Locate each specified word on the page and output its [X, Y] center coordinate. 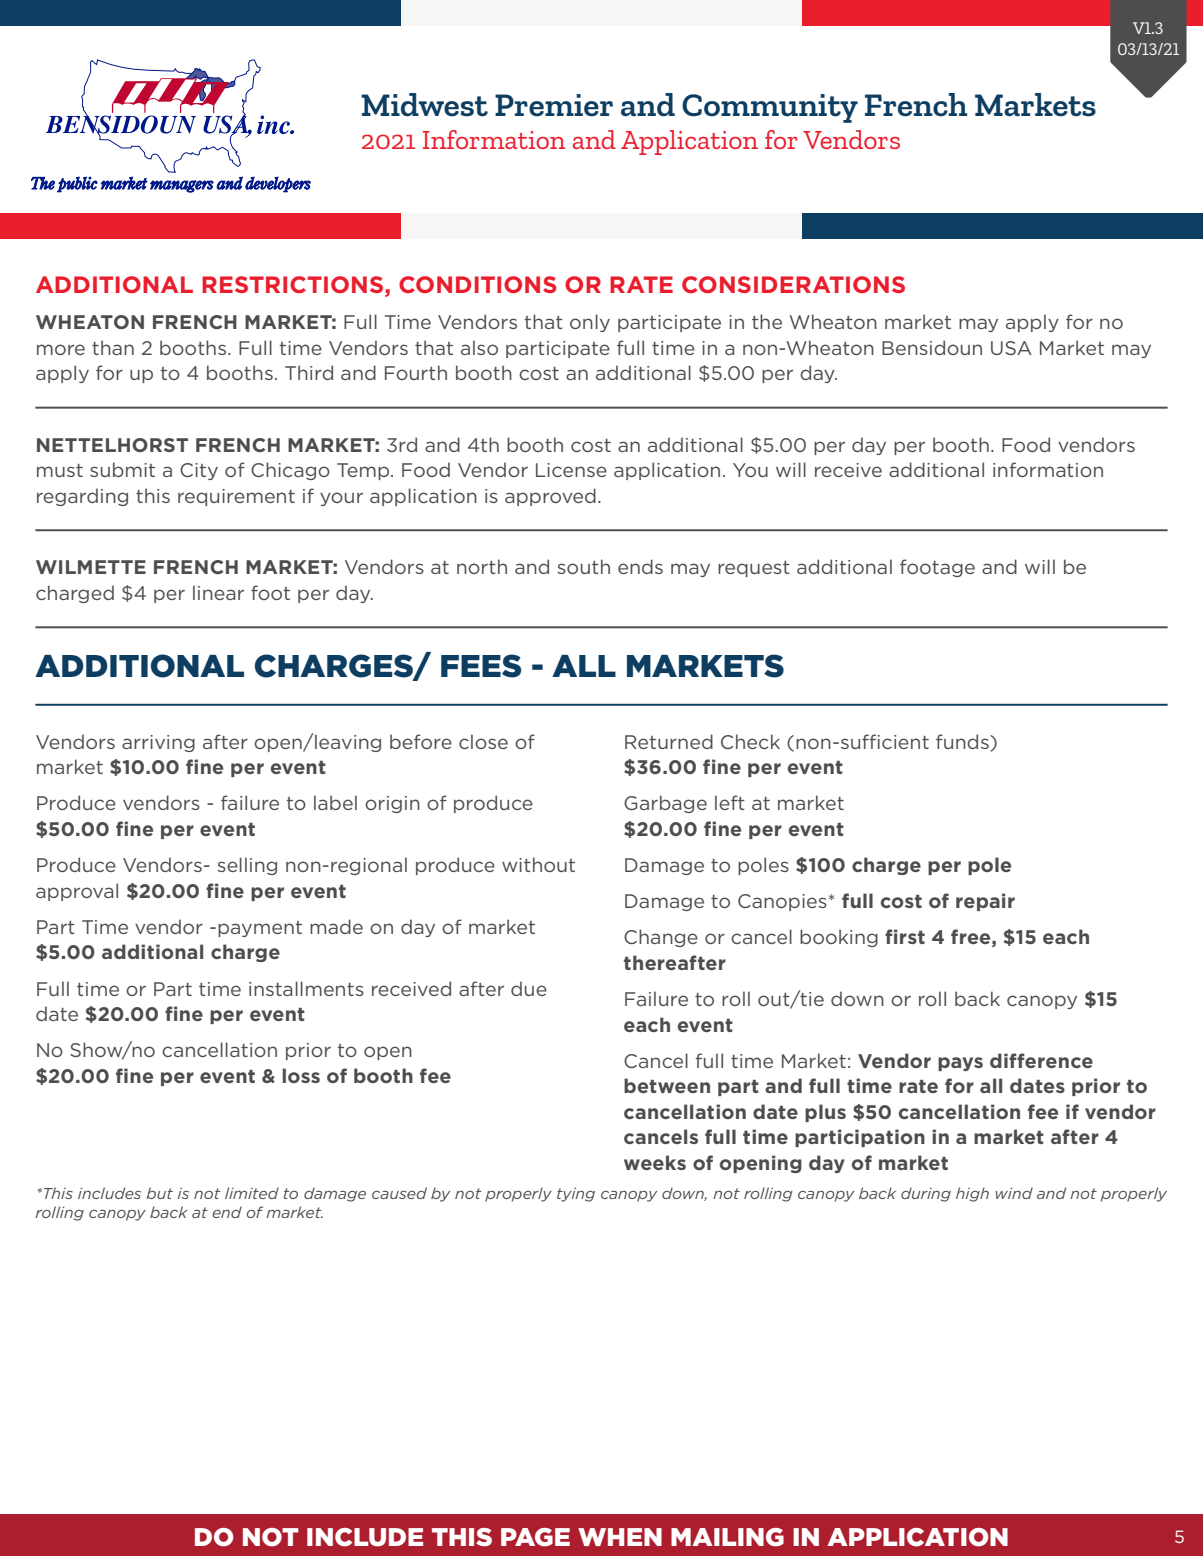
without [538, 864]
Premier [554, 105]
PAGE [535, 1537]
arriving [158, 743]
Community [770, 108]
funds [963, 742]
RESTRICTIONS [292, 284]
